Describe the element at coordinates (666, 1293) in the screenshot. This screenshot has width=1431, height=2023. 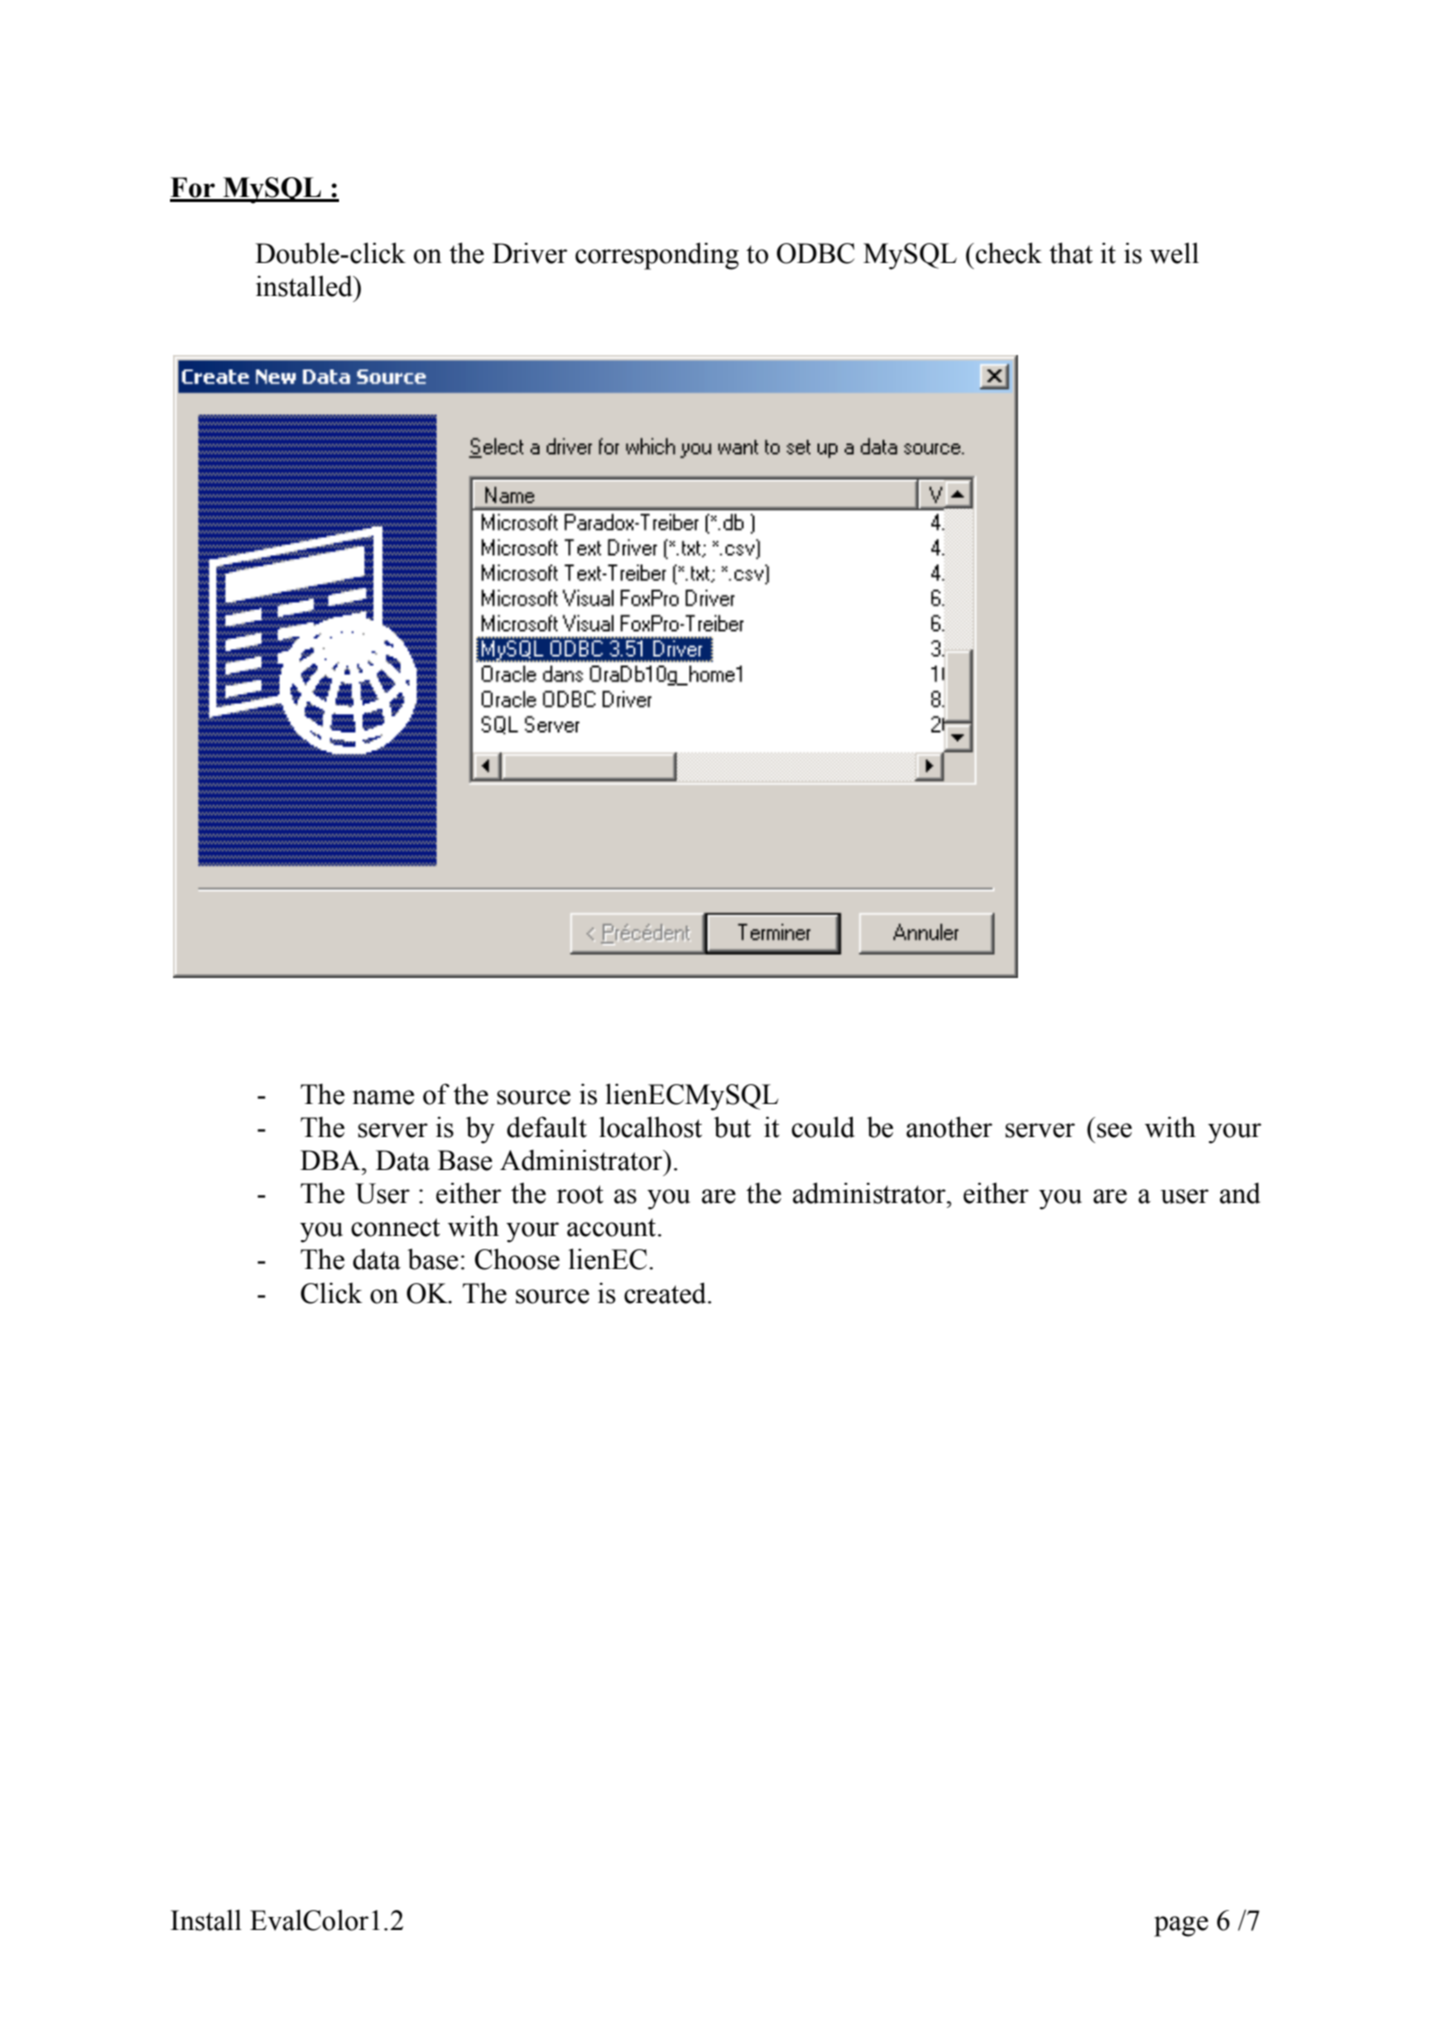
I see `created` at that location.
